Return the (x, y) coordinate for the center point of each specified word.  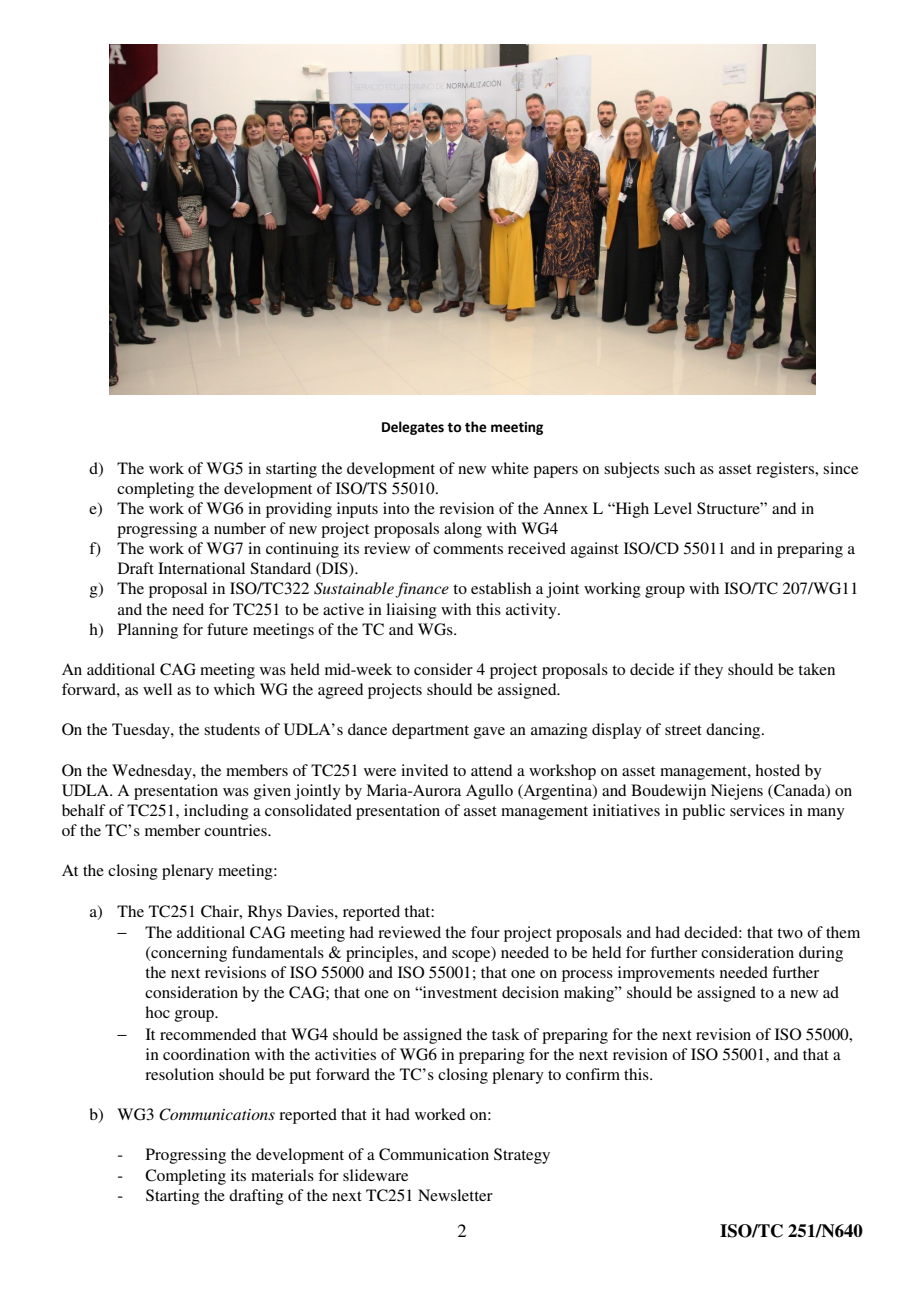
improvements (666, 974)
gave (489, 733)
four (485, 932)
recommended (208, 1034)
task (506, 1034)
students (232, 729)
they (708, 671)
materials (282, 1175)
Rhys (265, 913)
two (790, 933)
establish (501, 588)
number (240, 528)
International (201, 568)
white (510, 468)
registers (786, 470)
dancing (734, 731)
